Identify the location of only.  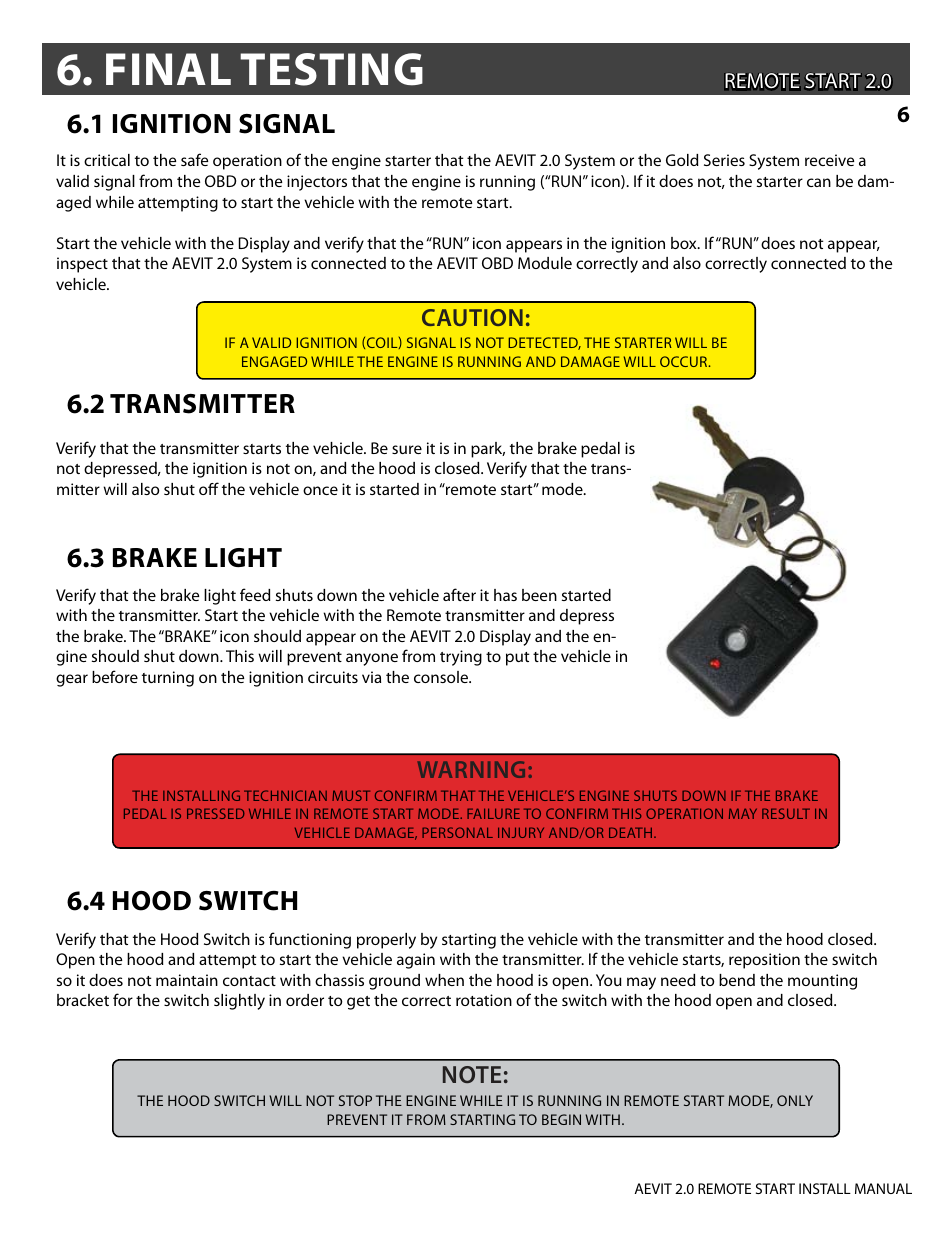
(795, 1100).
